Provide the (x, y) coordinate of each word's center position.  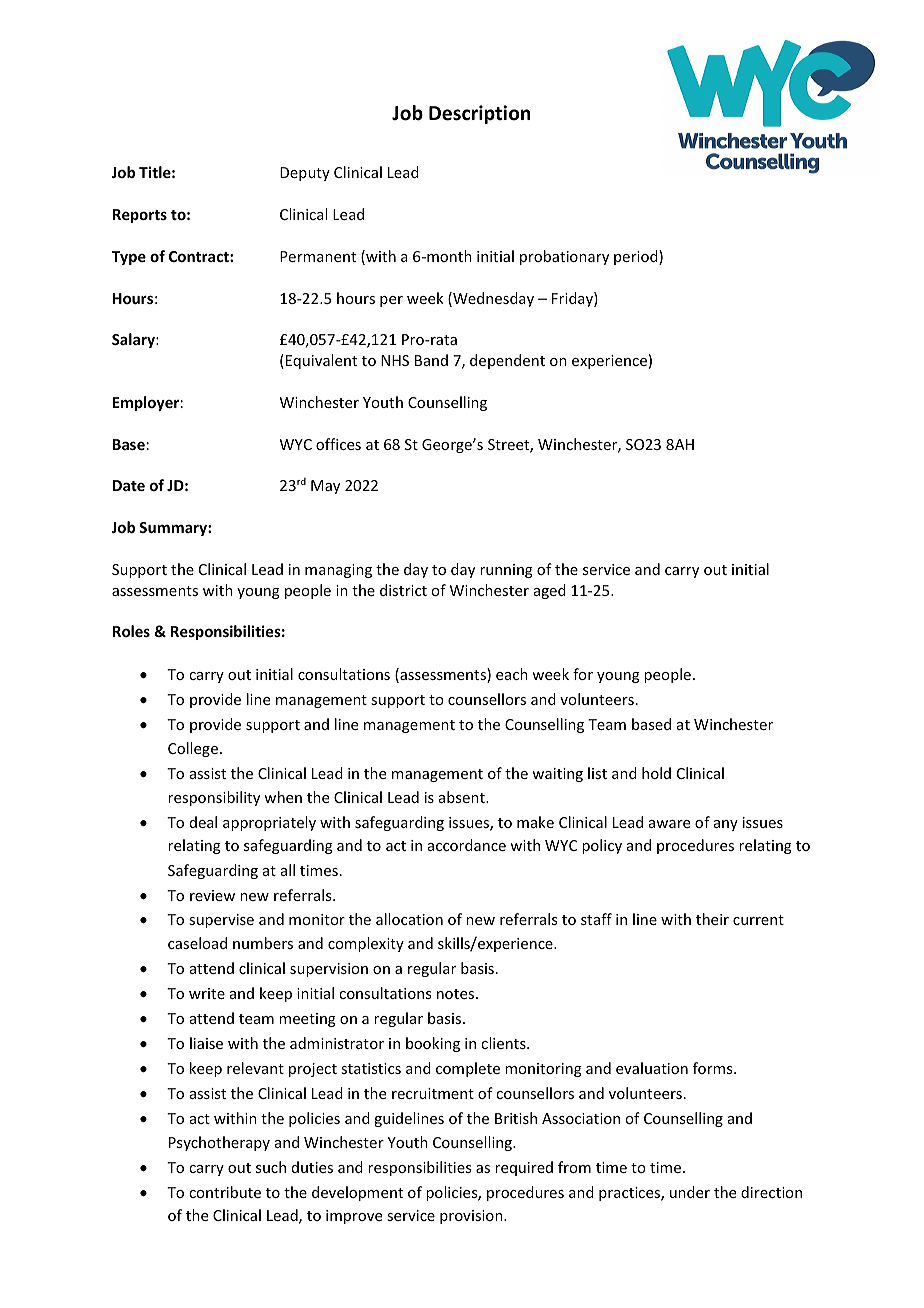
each (512, 674)
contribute (225, 1192)
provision (472, 1217)
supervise (221, 921)
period (637, 257)
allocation (409, 919)
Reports (140, 216)
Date (129, 485)
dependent (507, 361)
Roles (131, 631)
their (712, 919)
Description (479, 114)
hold (656, 773)
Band (431, 360)
